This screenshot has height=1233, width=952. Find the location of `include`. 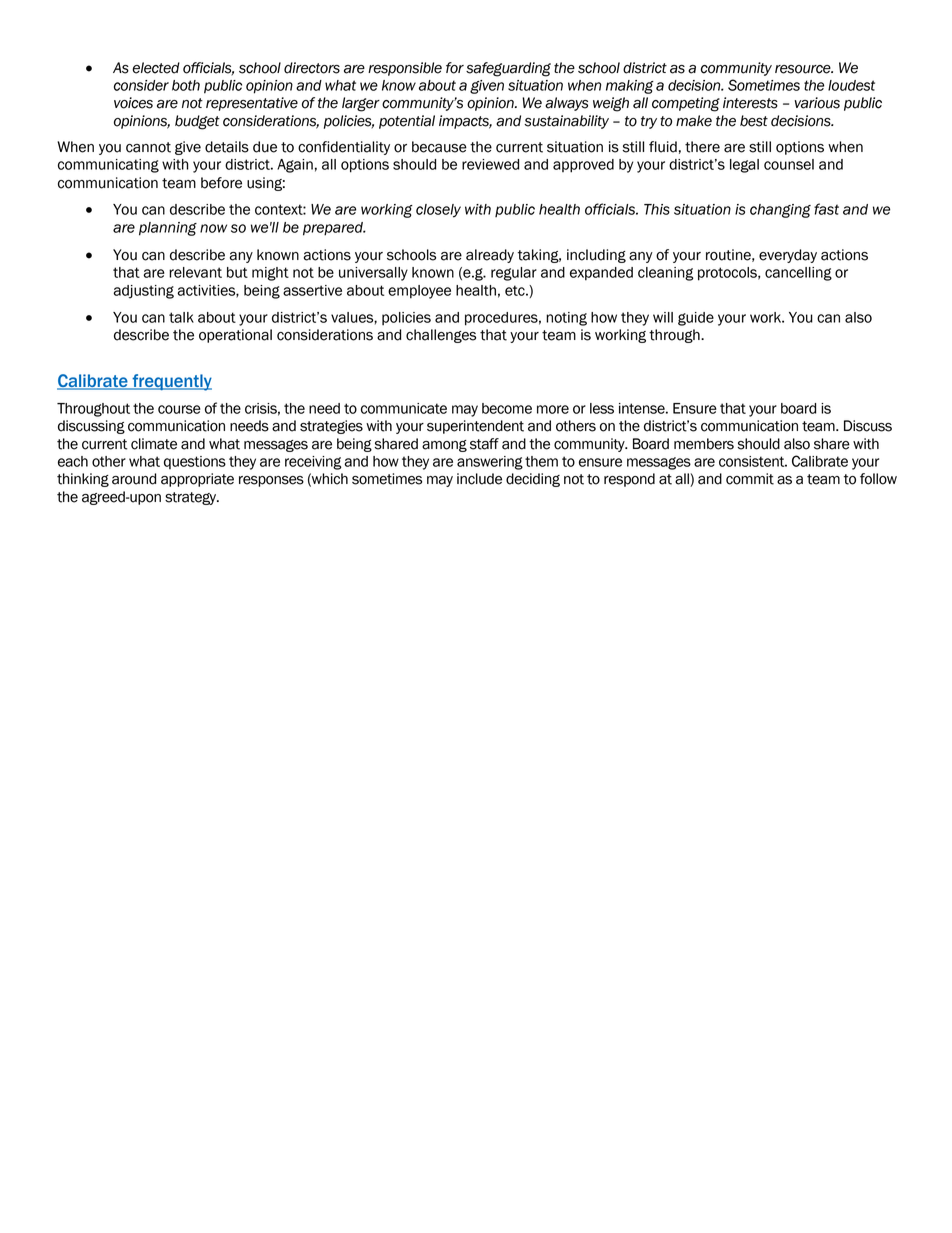

include is located at coordinates (479, 479).
